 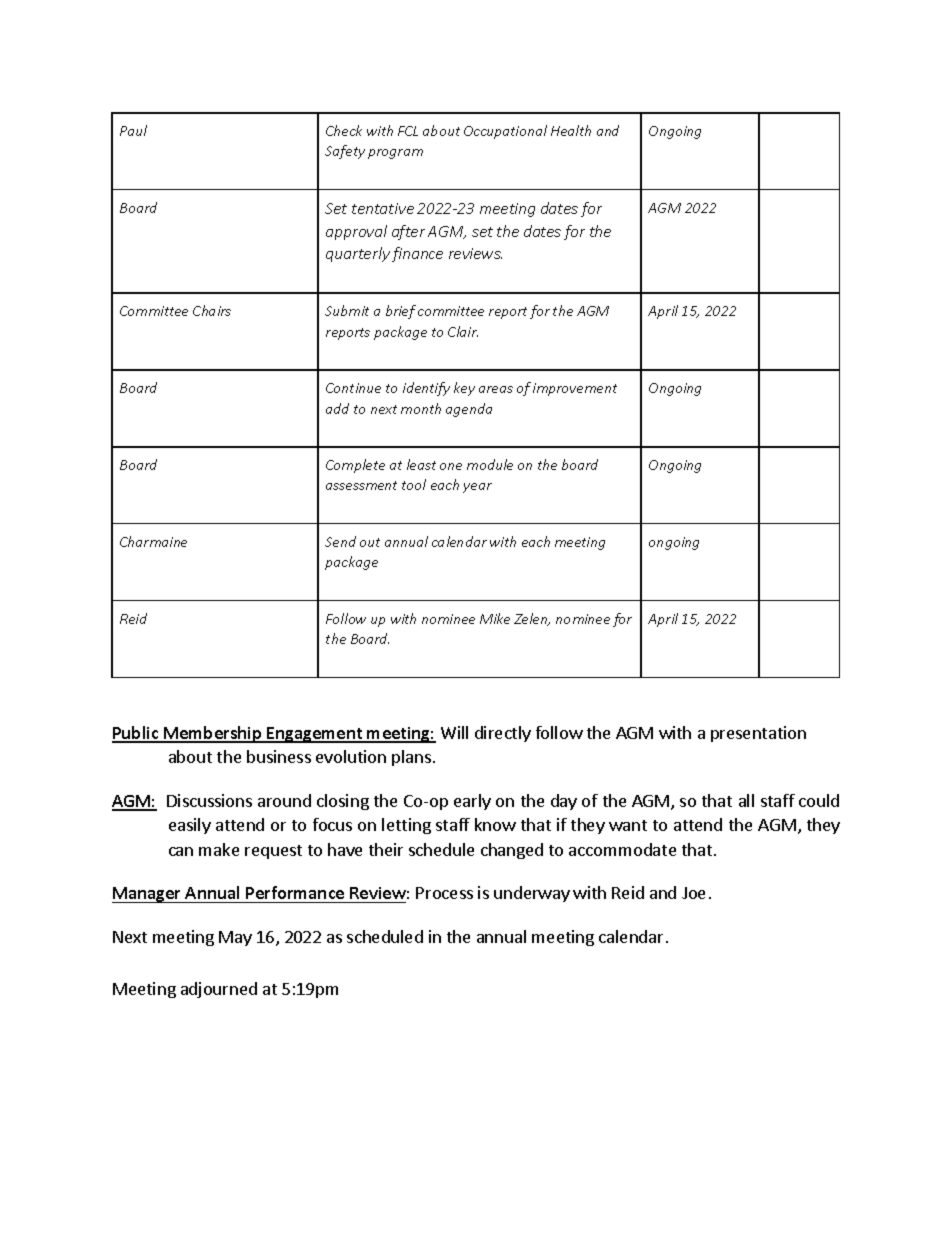 What do you see at coordinates (133, 130) in the image?
I see `Paul` at bounding box center [133, 130].
